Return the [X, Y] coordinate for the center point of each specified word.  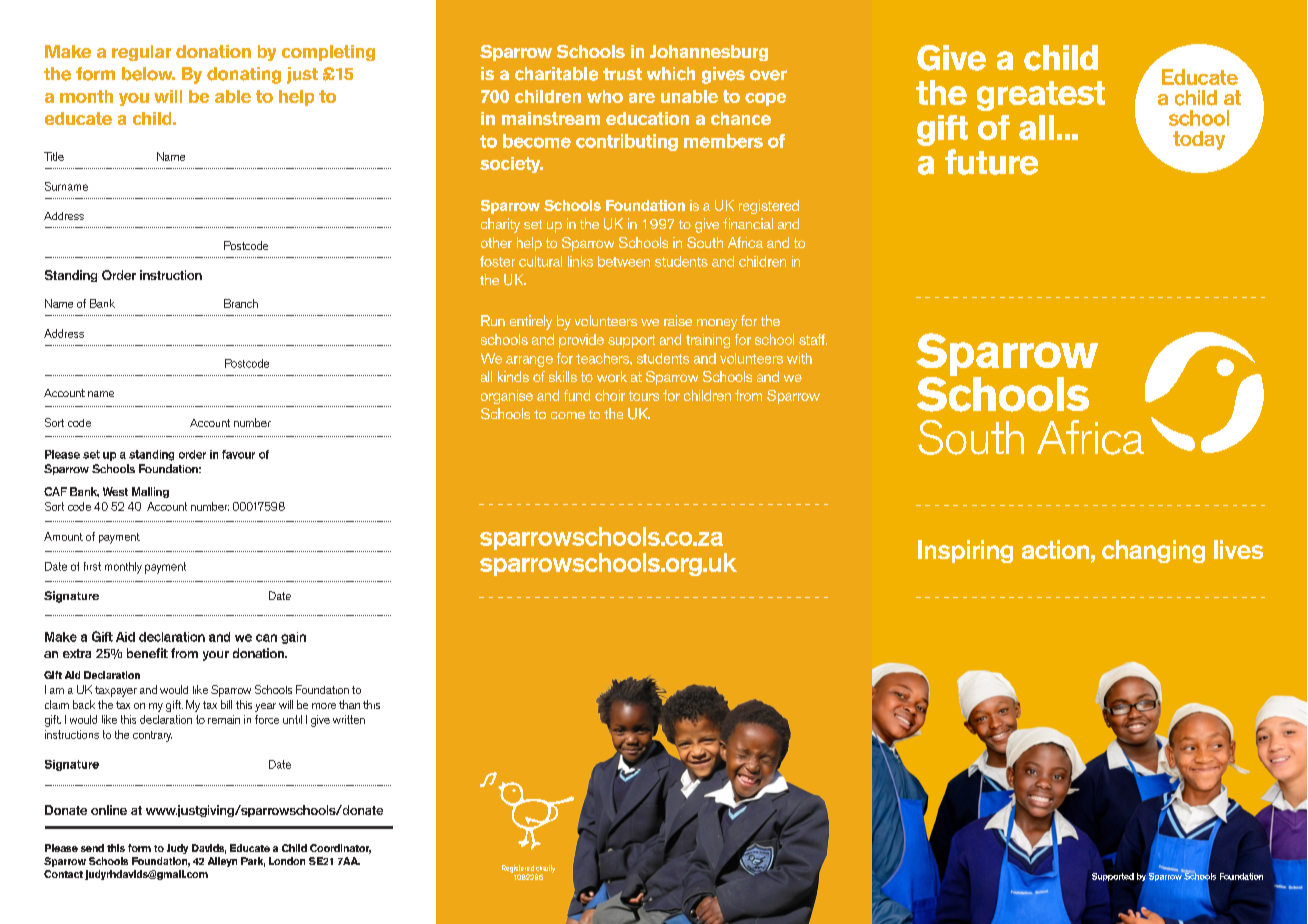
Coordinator [340, 849]
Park [253, 862]
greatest [1041, 96]
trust [622, 74]
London [287, 861]
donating [244, 75]
